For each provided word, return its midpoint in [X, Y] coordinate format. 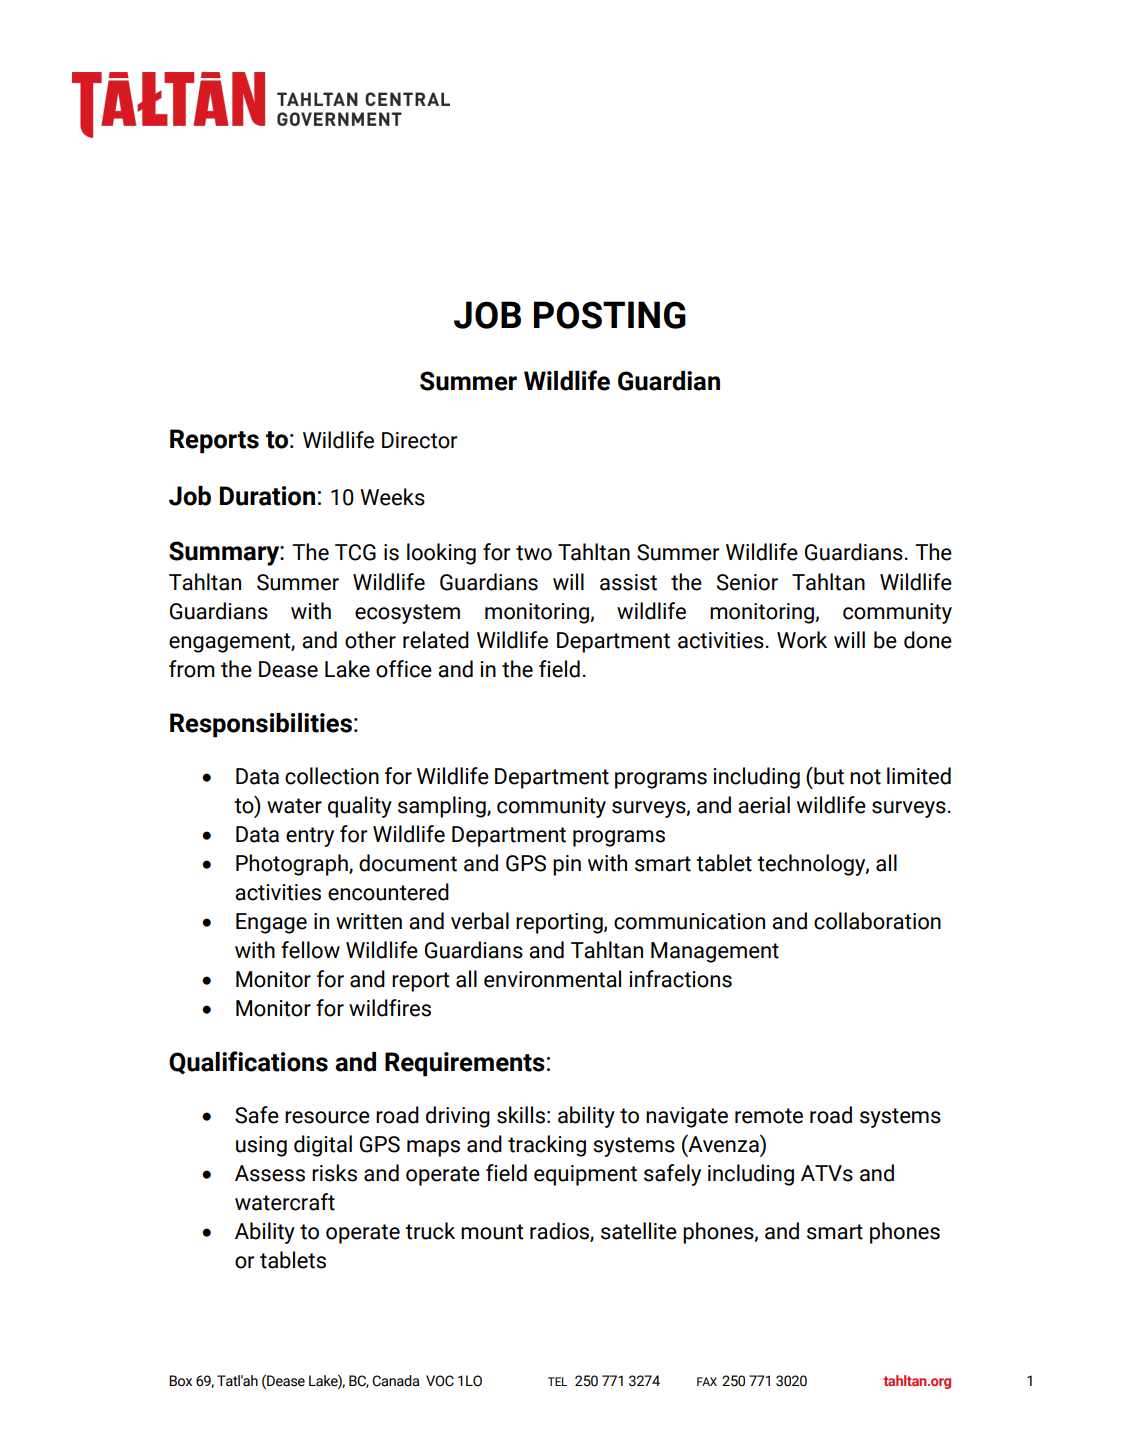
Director [420, 440]
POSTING [610, 315]
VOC [440, 1381]
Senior [747, 582]
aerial [764, 805]
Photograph [293, 865]
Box [180, 1381]
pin [567, 865]
